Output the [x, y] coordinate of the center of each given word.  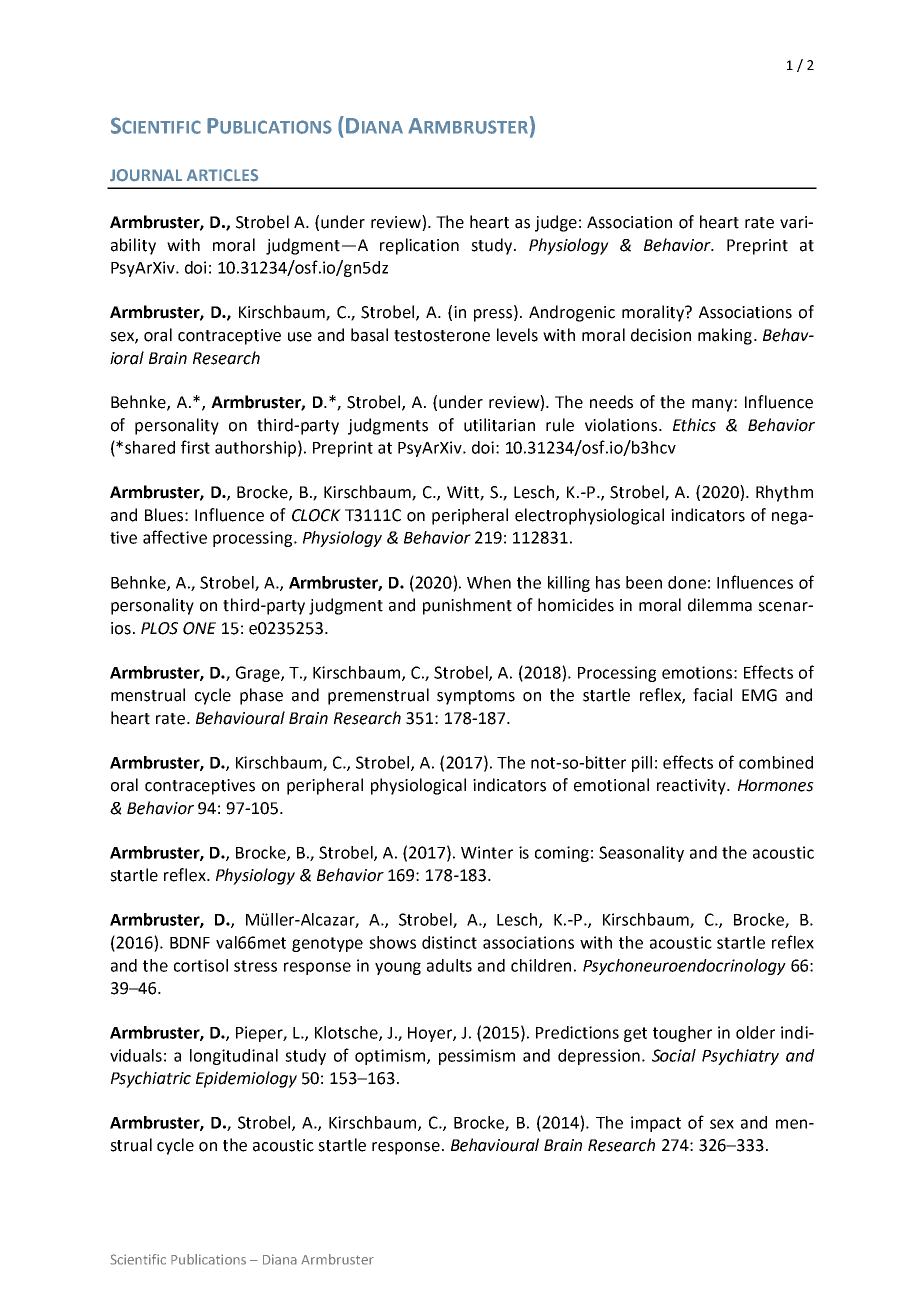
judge [556, 223]
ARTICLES [223, 175]
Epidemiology [246, 1079]
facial [712, 695]
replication [419, 246]
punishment [467, 606]
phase [261, 696]
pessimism [477, 1057]
